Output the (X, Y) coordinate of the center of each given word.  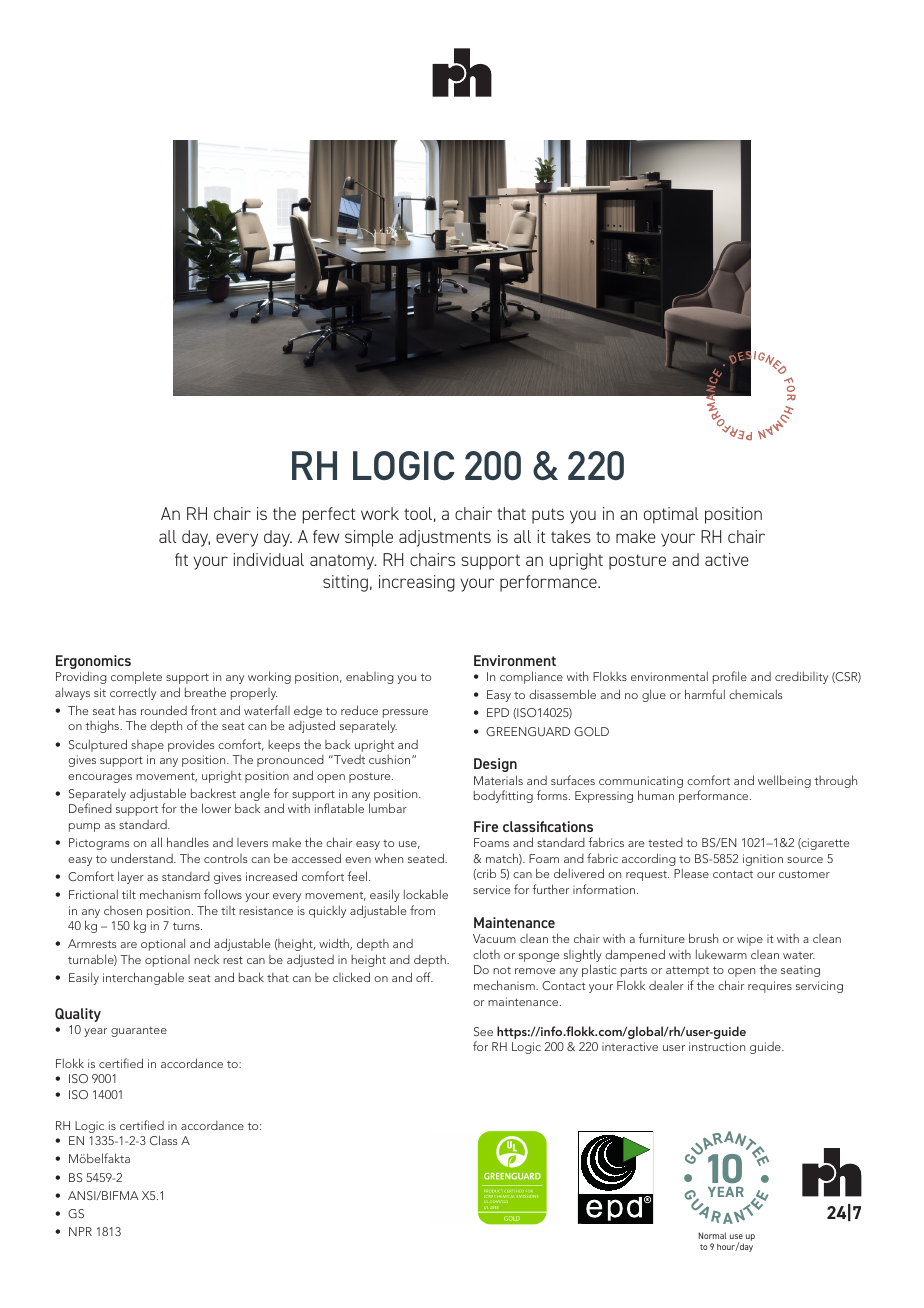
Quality (78, 1015)
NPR (80, 1231)
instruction (717, 1046)
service (491, 889)
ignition (763, 860)
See (483, 1031)
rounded (164, 710)
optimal (671, 515)
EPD (498, 712)
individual (268, 559)
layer (131, 877)
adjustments (445, 538)
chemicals (755, 694)
